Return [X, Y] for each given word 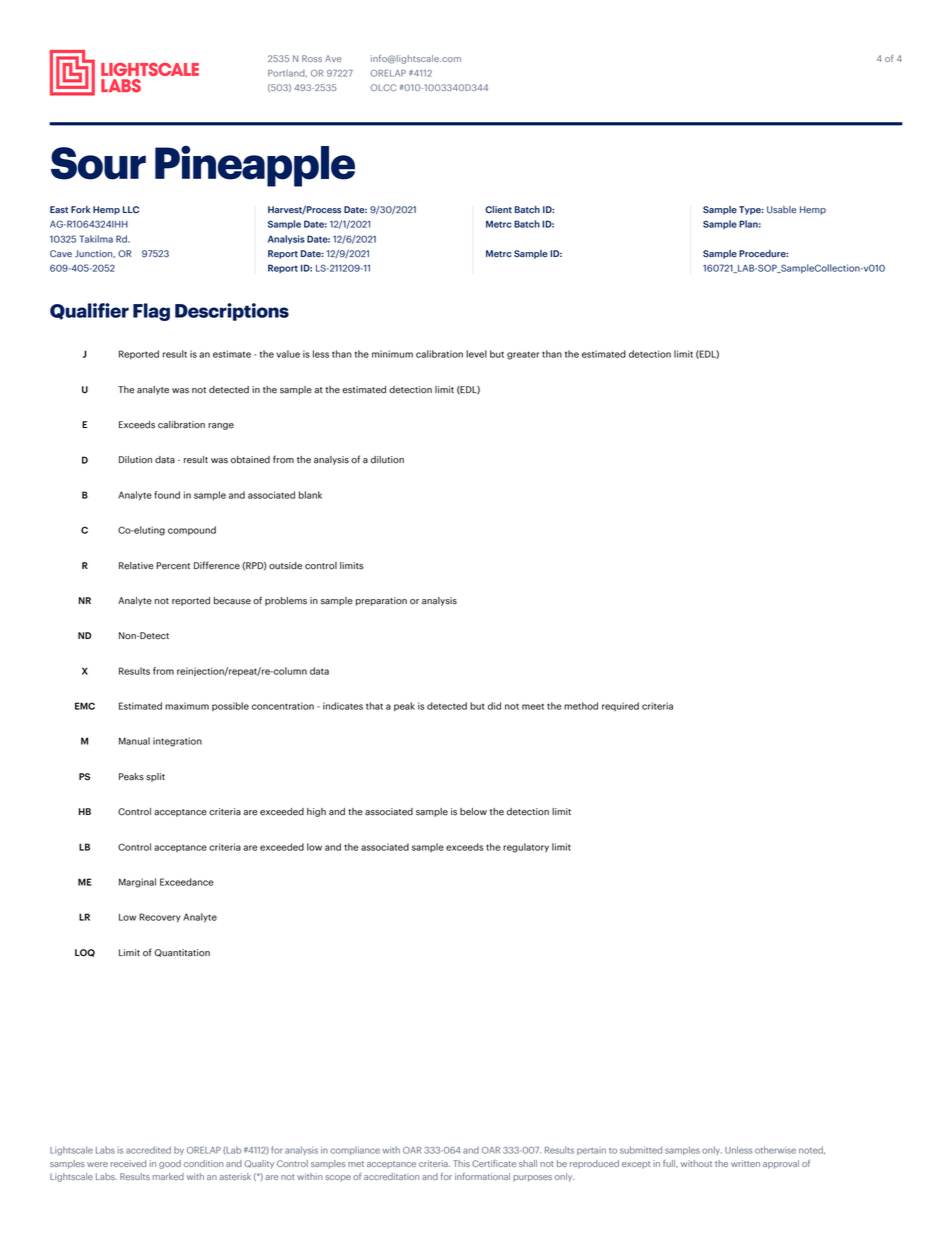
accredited [148, 1150]
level [476, 354]
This [461, 1163]
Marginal [137, 883]
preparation [381, 601]
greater [523, 355]
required [620, 706]
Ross [312, 58]
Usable [781, 210]
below [473, 812]
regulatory [526, 848]
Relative [136, 566]
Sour [98, 163]
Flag [151, 312]
